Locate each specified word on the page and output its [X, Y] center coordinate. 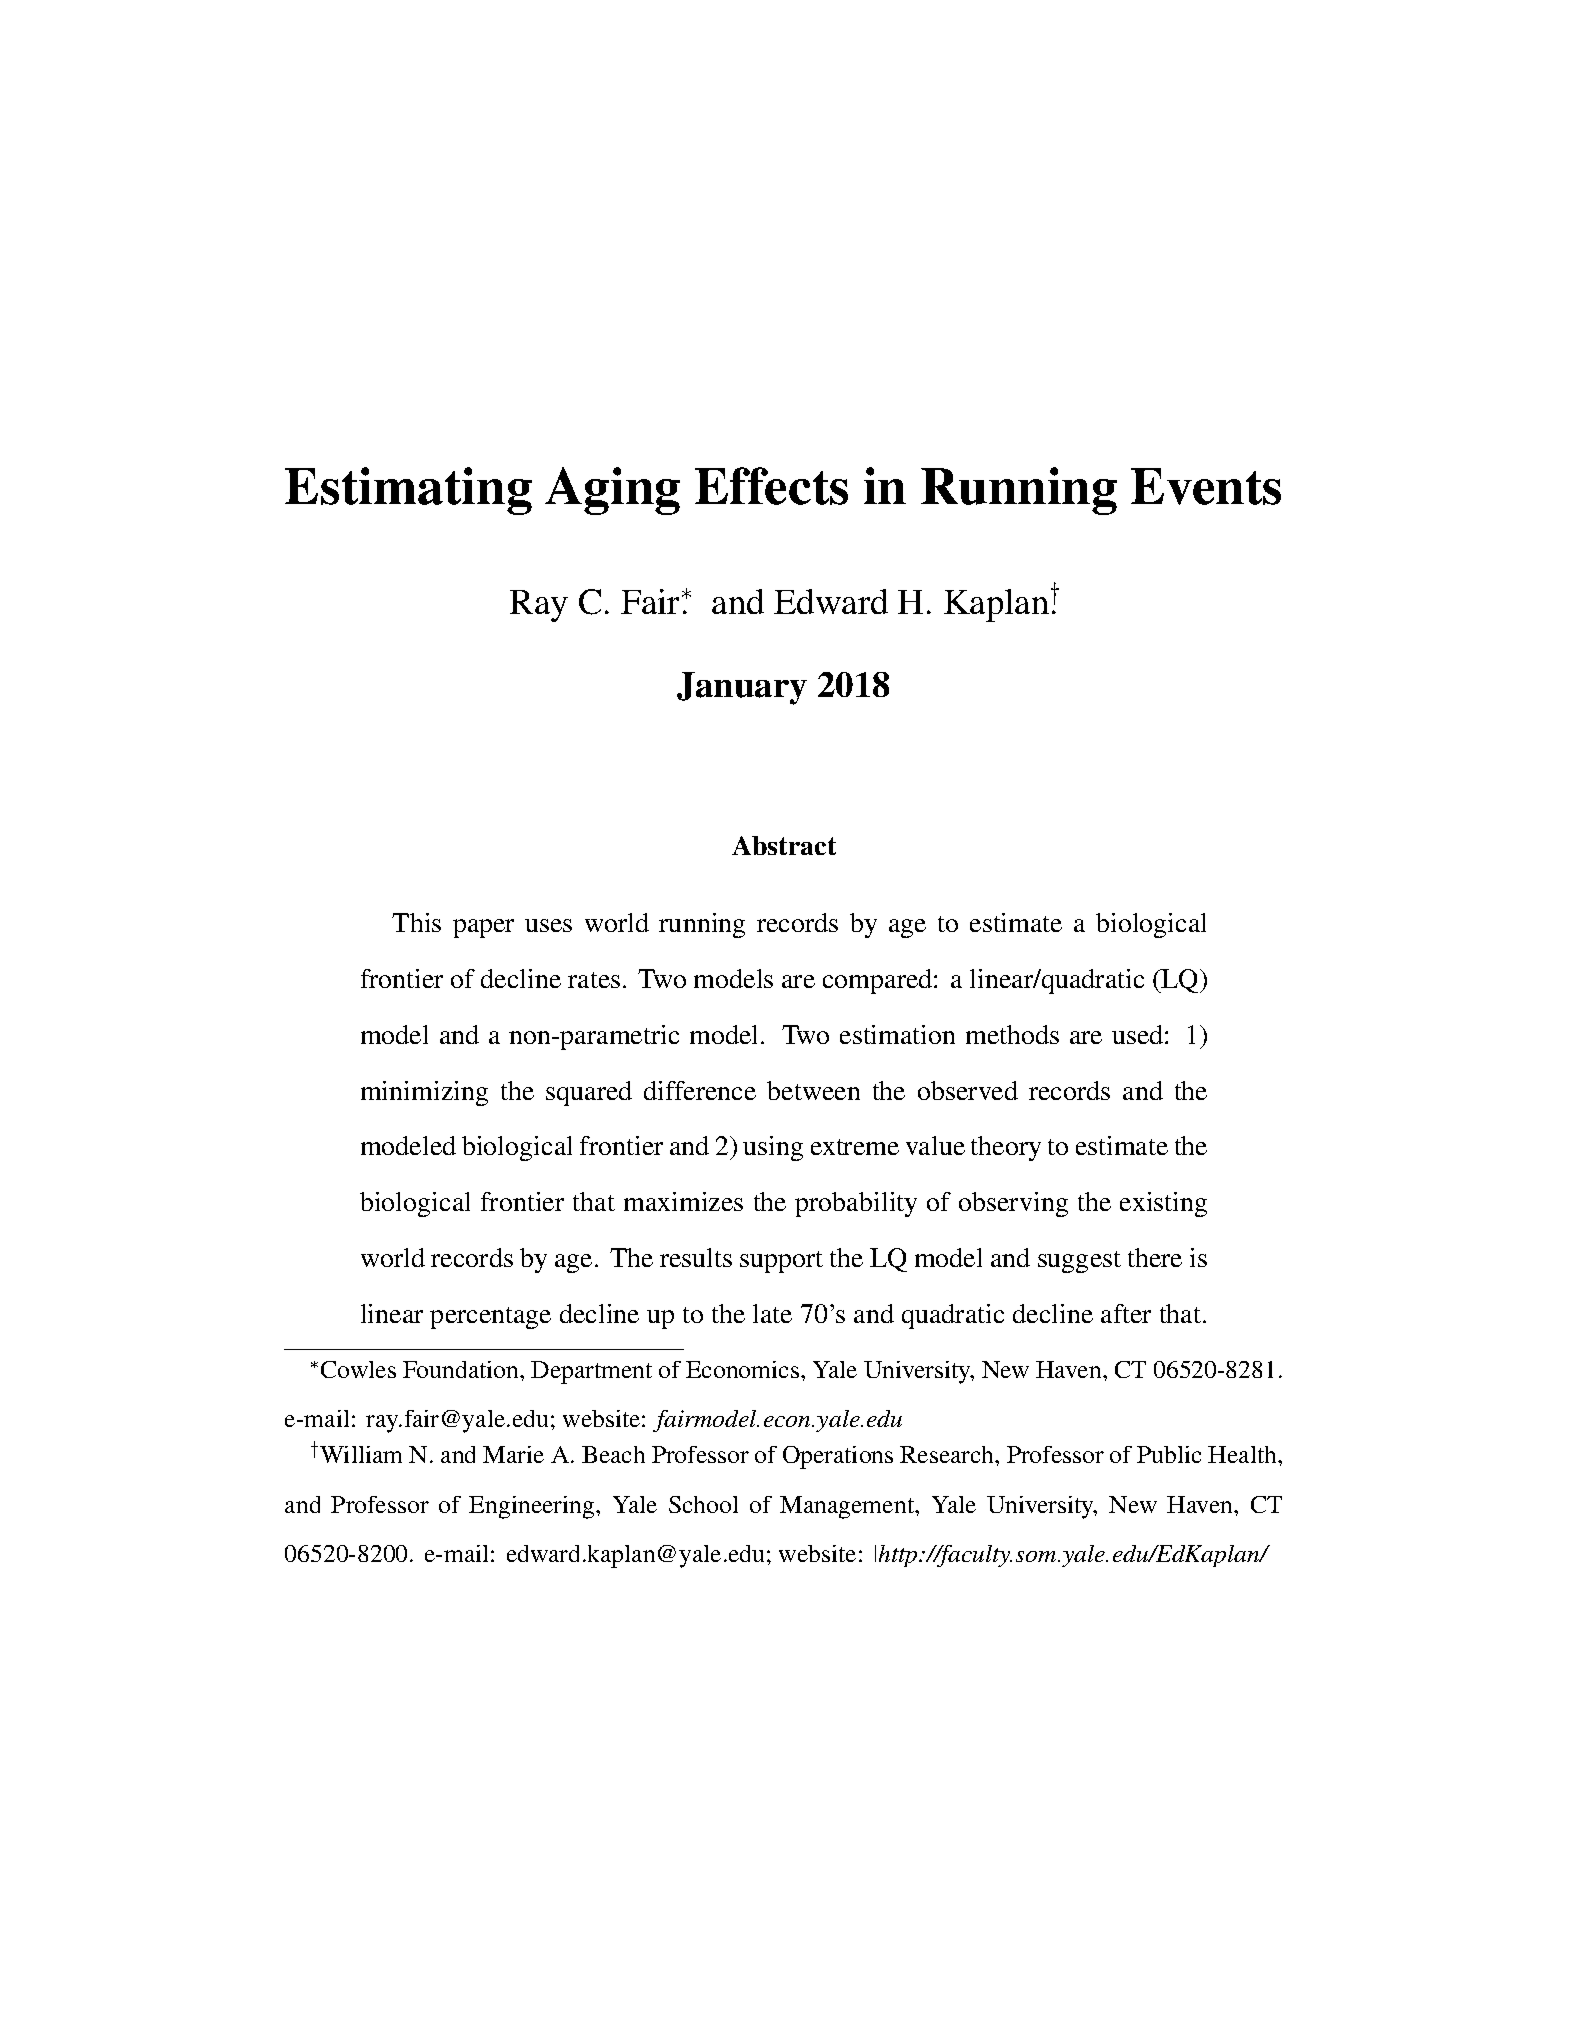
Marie [513, 1454]
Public [1169, 1454]
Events [1206, 486]
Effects [771, 486]
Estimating [408, 491]
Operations [838, 1457]
